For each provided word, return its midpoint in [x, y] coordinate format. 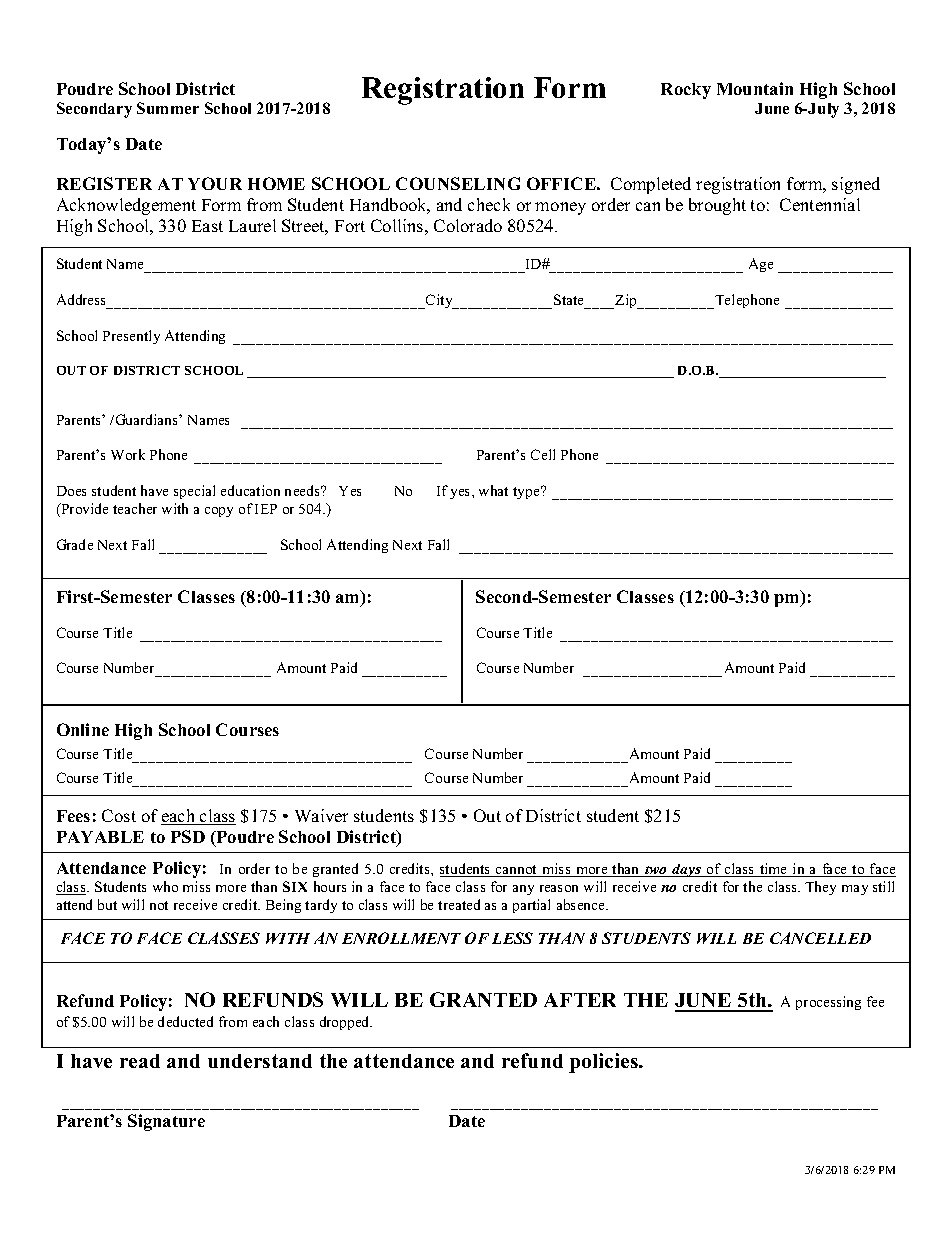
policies [604, 1063]
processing [828, 1003]
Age [761, 265]
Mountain [755, 88]
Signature [166, 1122]
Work [128, 454]
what [493, 490]
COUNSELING [458, 183]
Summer [168, 108]
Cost [119, 815]
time [774, 870]
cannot [517, 871]
